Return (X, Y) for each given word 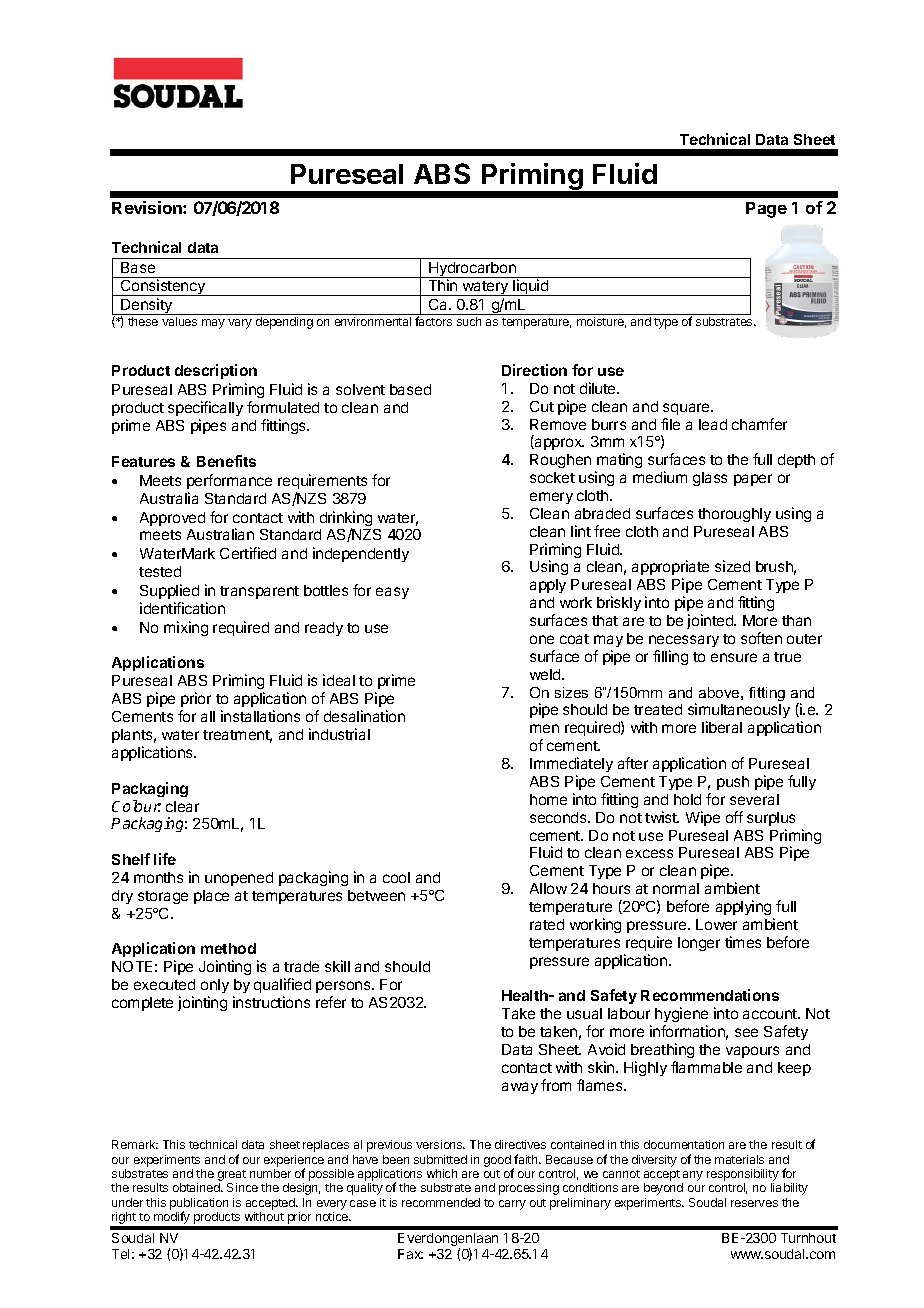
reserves (754, 1203)
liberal (722, 727)
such (469, 321)
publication (199, 1205)
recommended (441, 1202)
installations (260, 716)
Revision (148, 207)
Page (766, 210)
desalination (364, 716)
